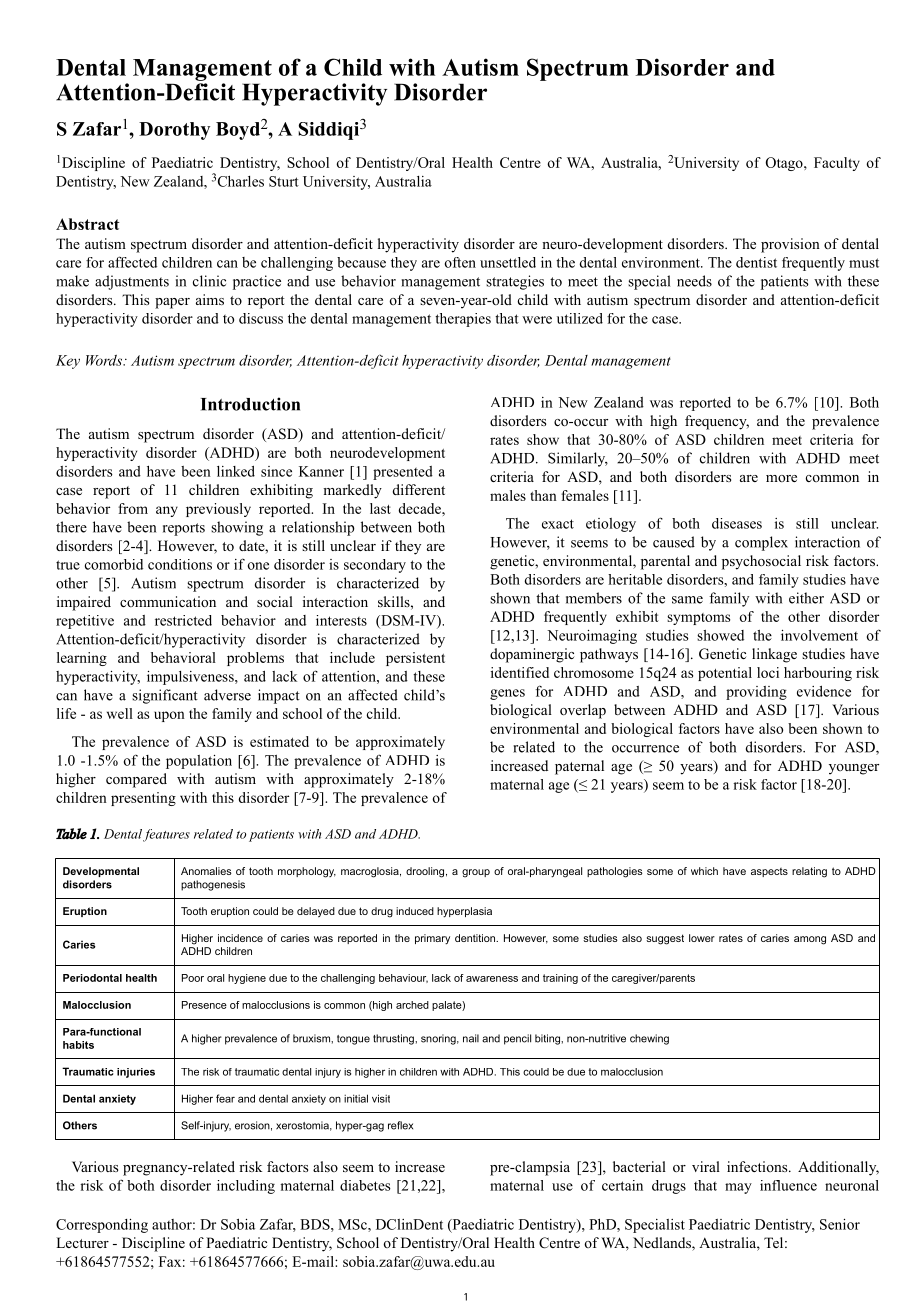 The image size is (924, 1308). I want to click on more, so click(781, 478).
